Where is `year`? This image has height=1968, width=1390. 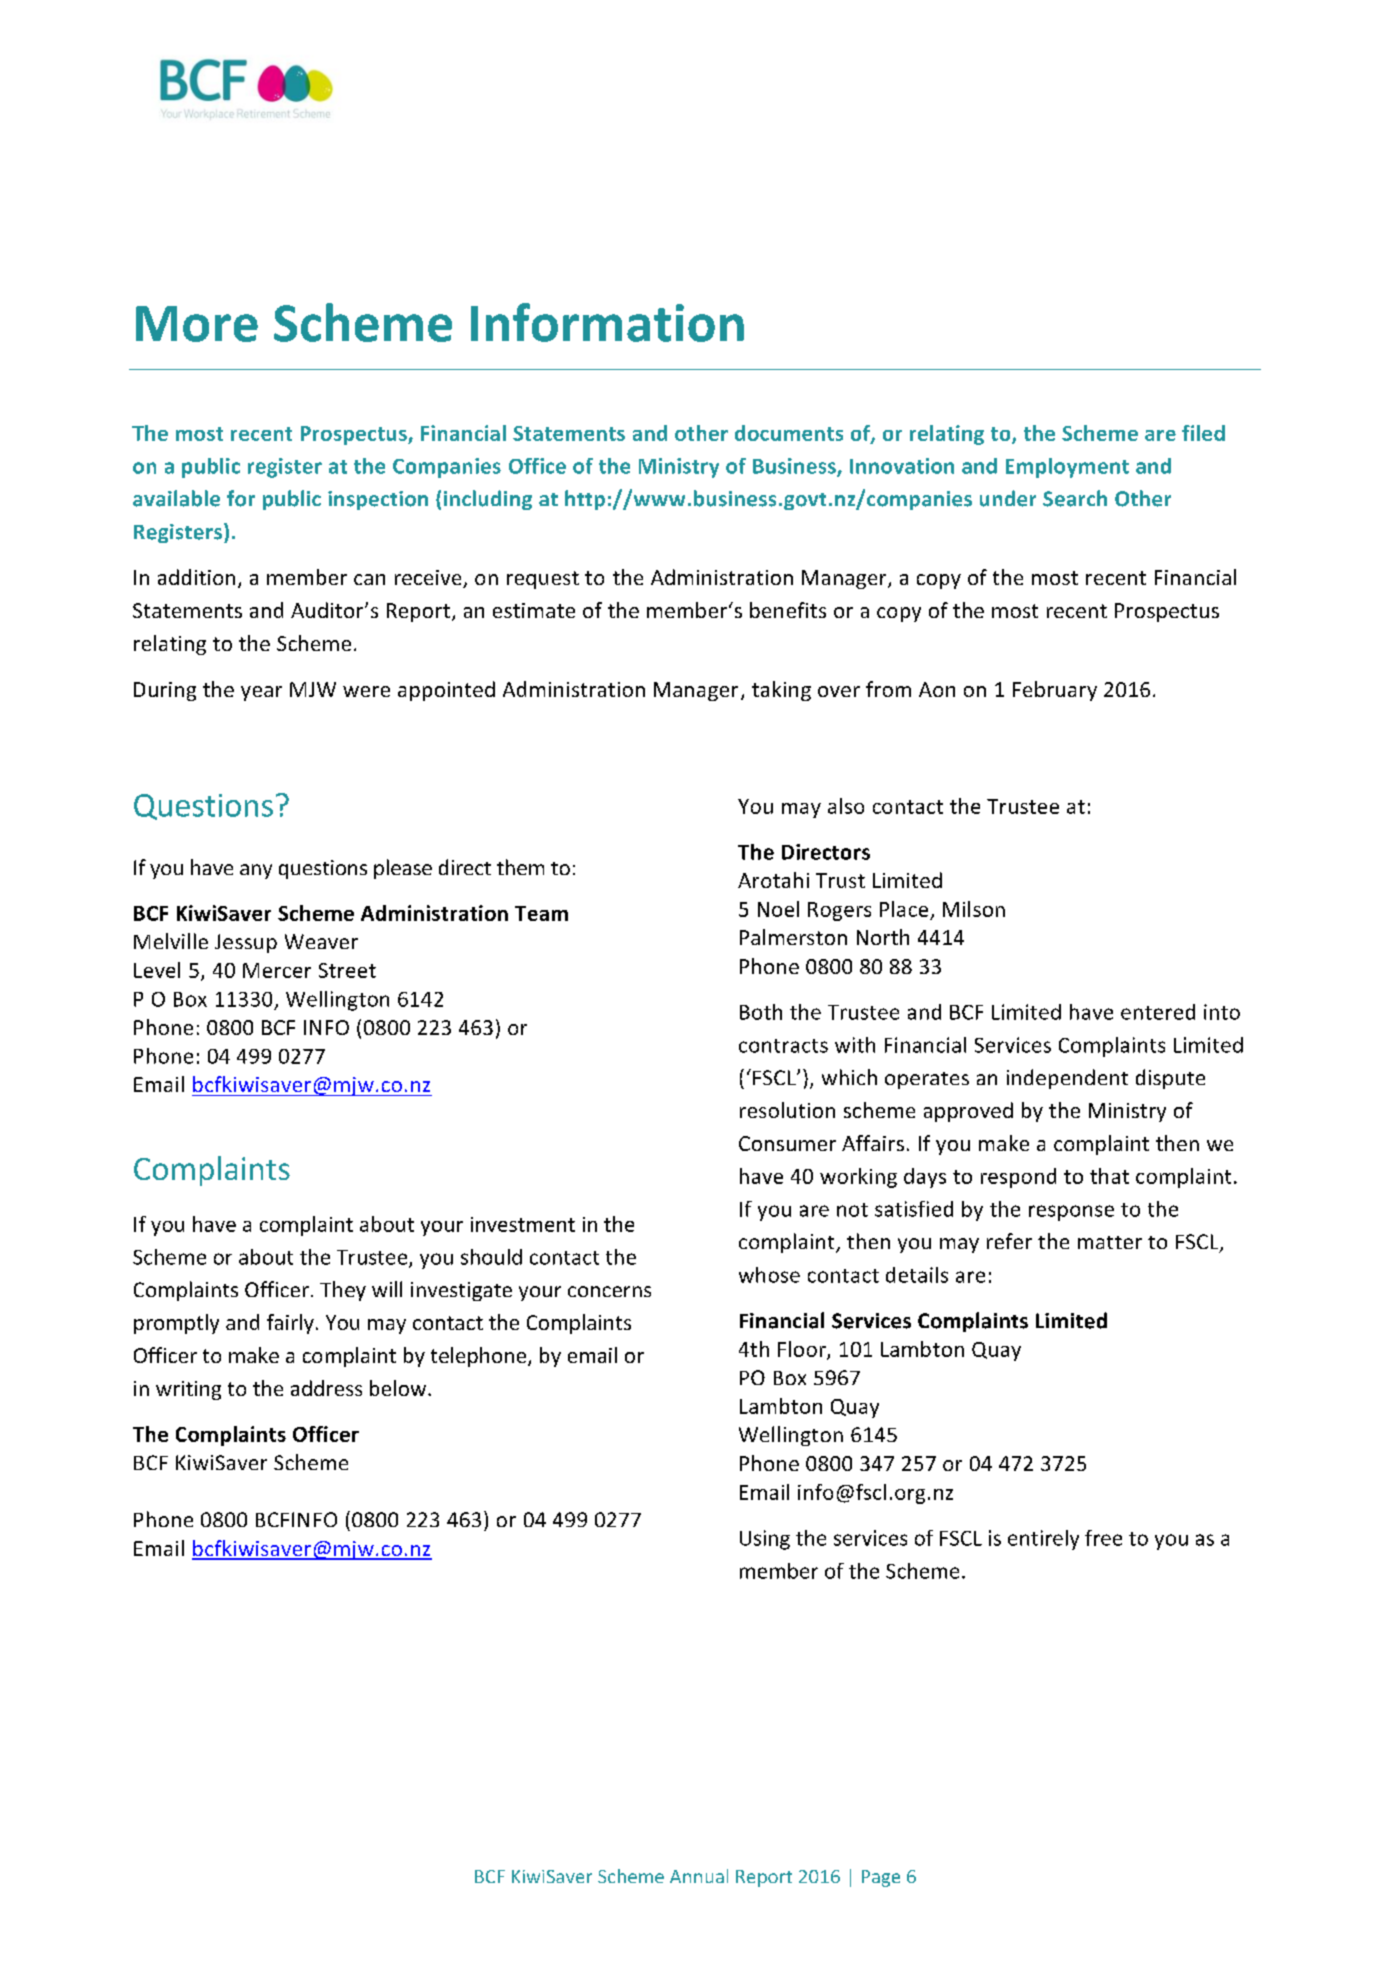 year is located at coordinates (261, 693).
